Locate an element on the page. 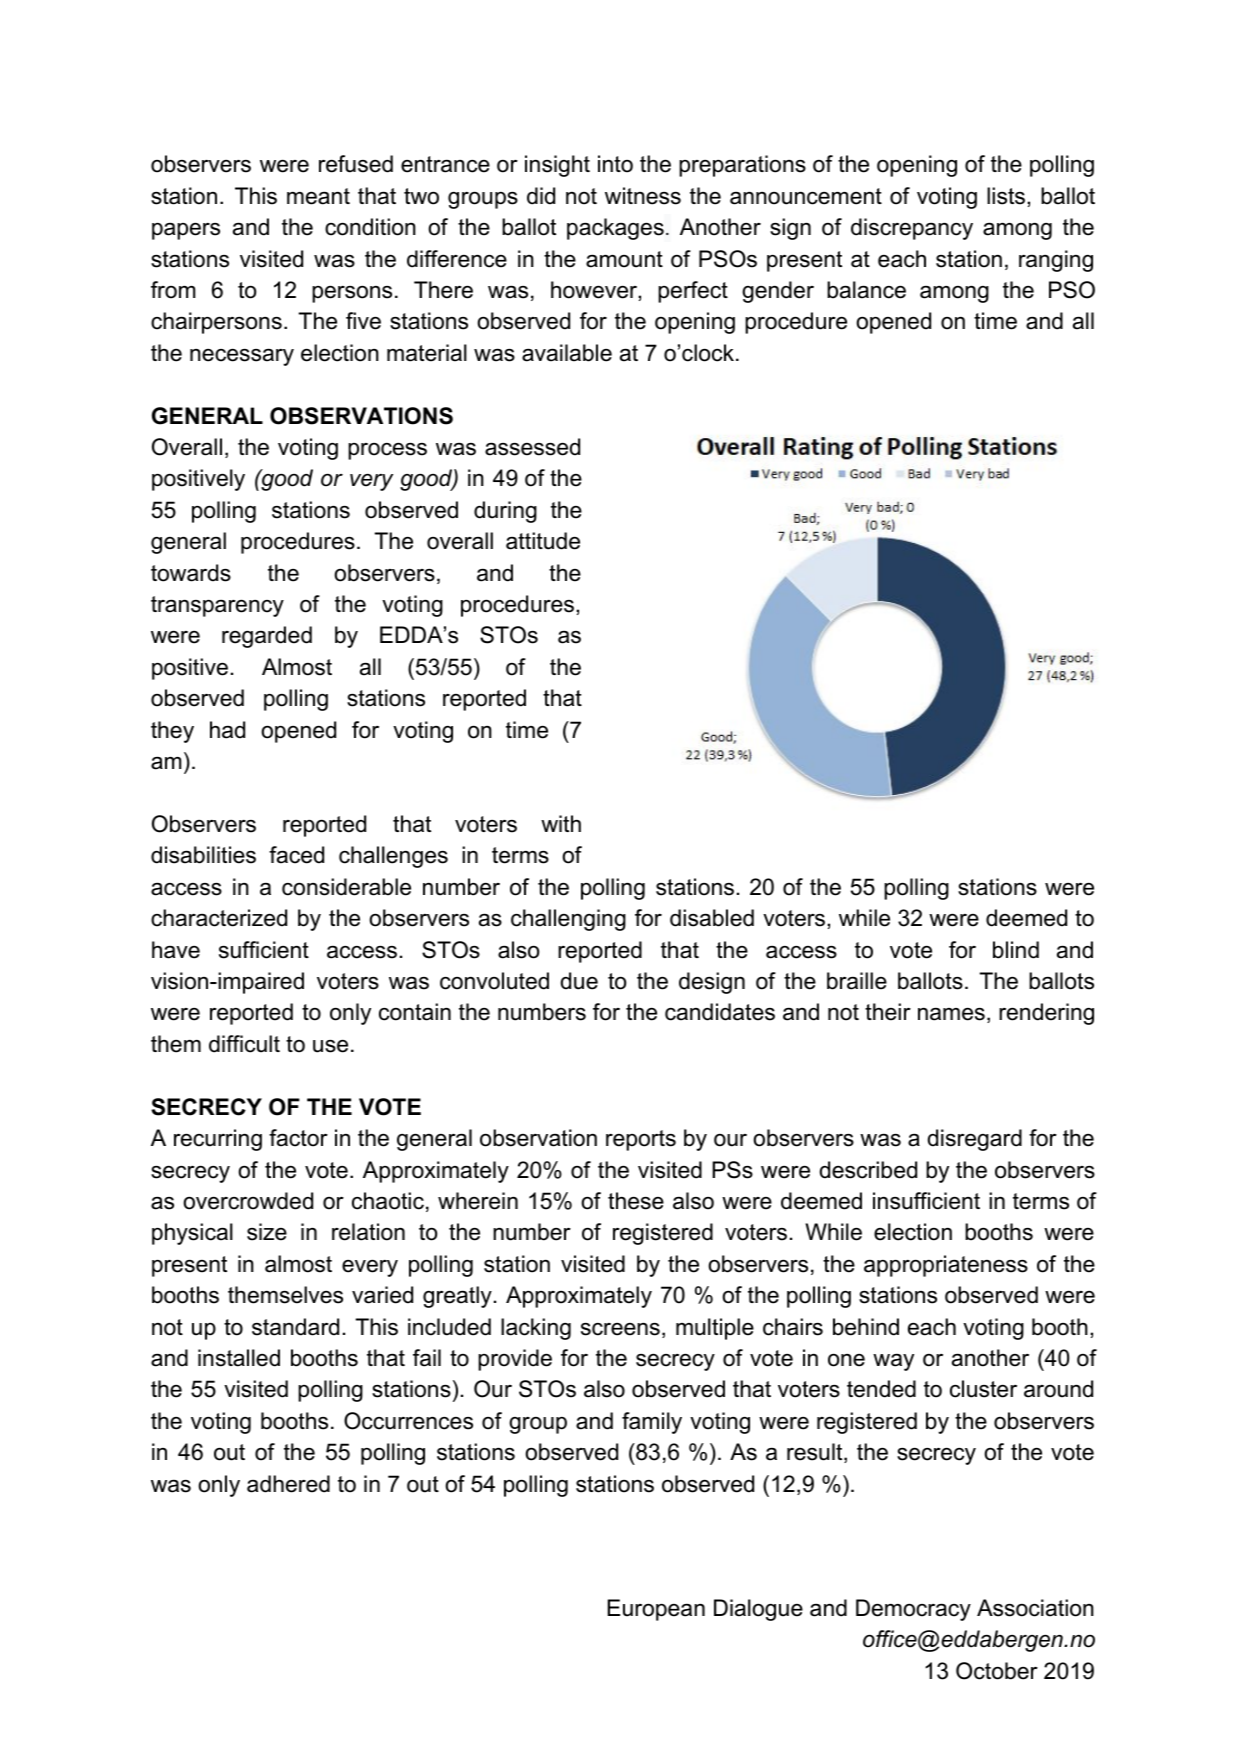 This image has height=1764, width=1247. with is located at coordinates (561, 823).
